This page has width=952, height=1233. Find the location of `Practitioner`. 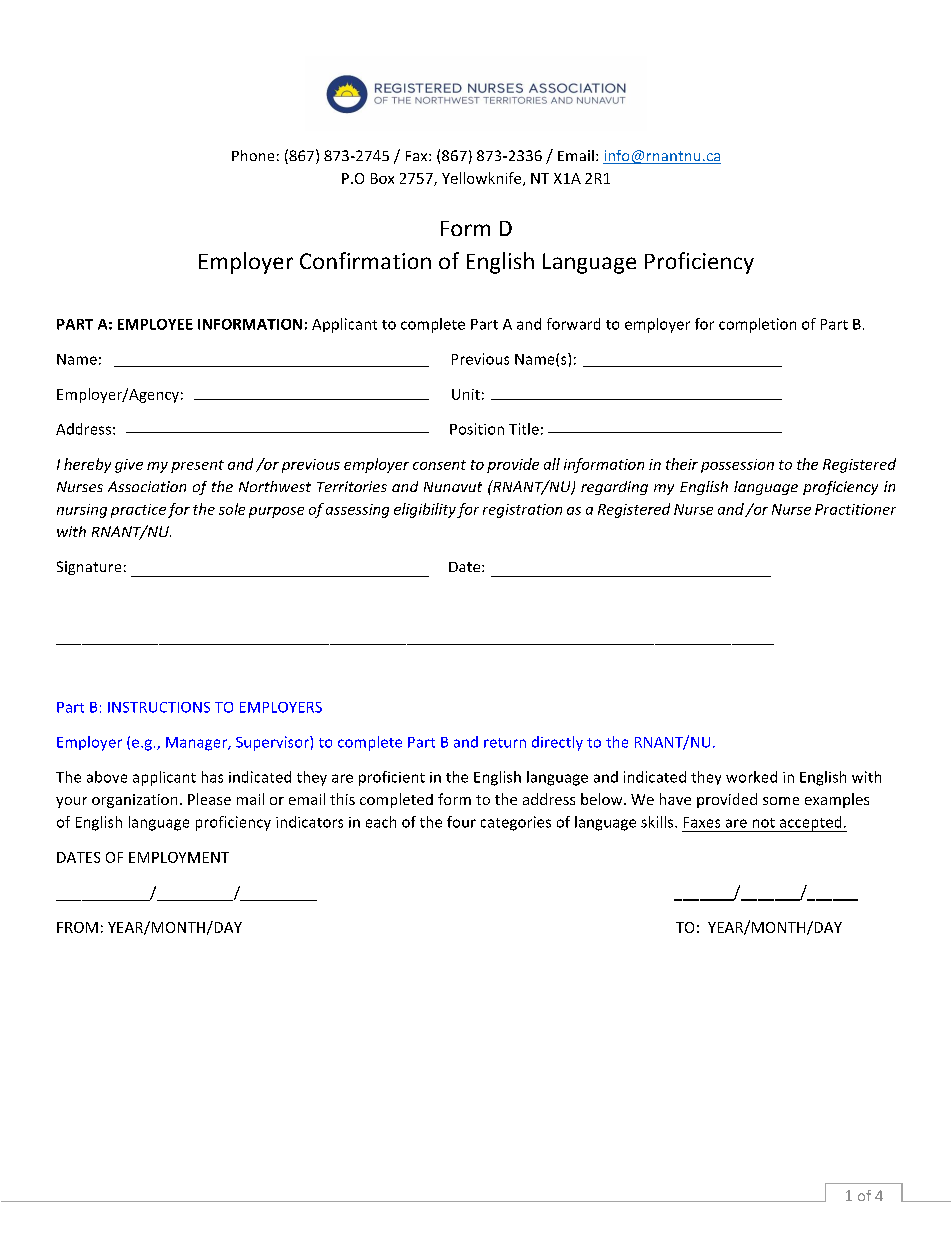

Practitioner is located at coordinates (855, 509).
